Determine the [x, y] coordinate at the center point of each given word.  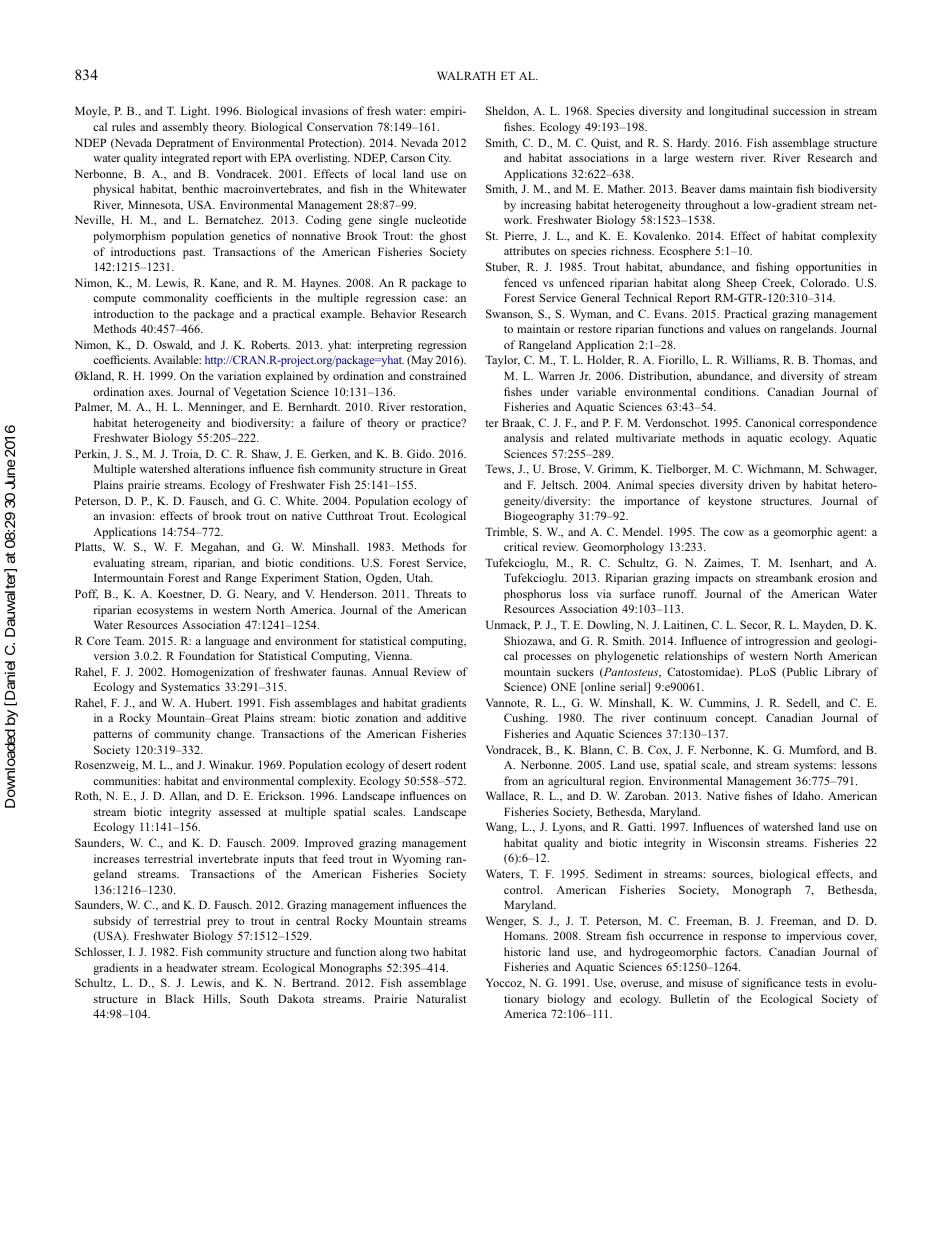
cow [734, 533]
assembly [185, 128]
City [439, 159]
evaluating [119, 564]
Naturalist [441, 998]
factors [743, 951]
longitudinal [738, 112]
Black [179, 998]
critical [521, 546]
